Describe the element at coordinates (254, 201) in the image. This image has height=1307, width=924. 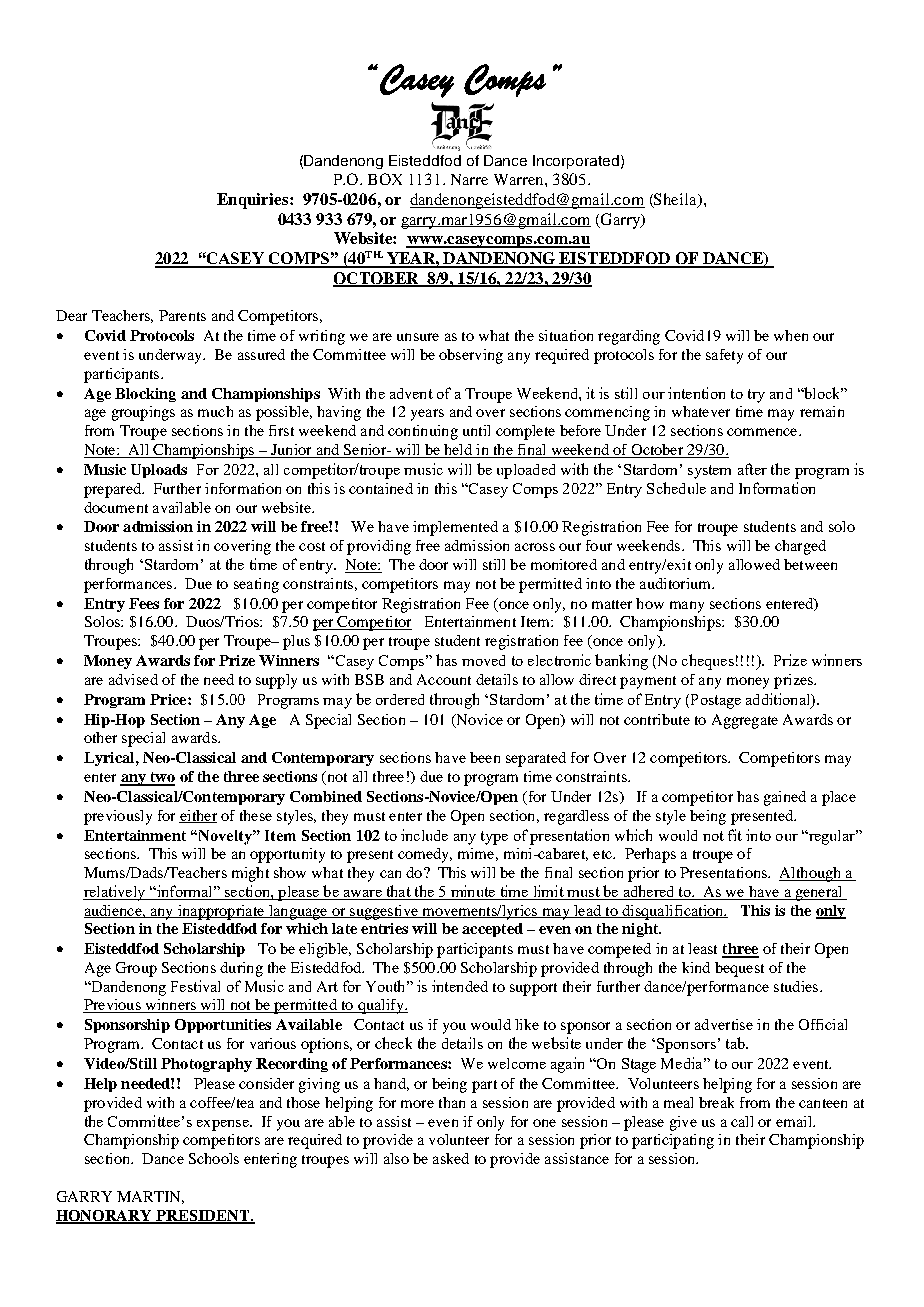
I see `Enquiries` at that location.
